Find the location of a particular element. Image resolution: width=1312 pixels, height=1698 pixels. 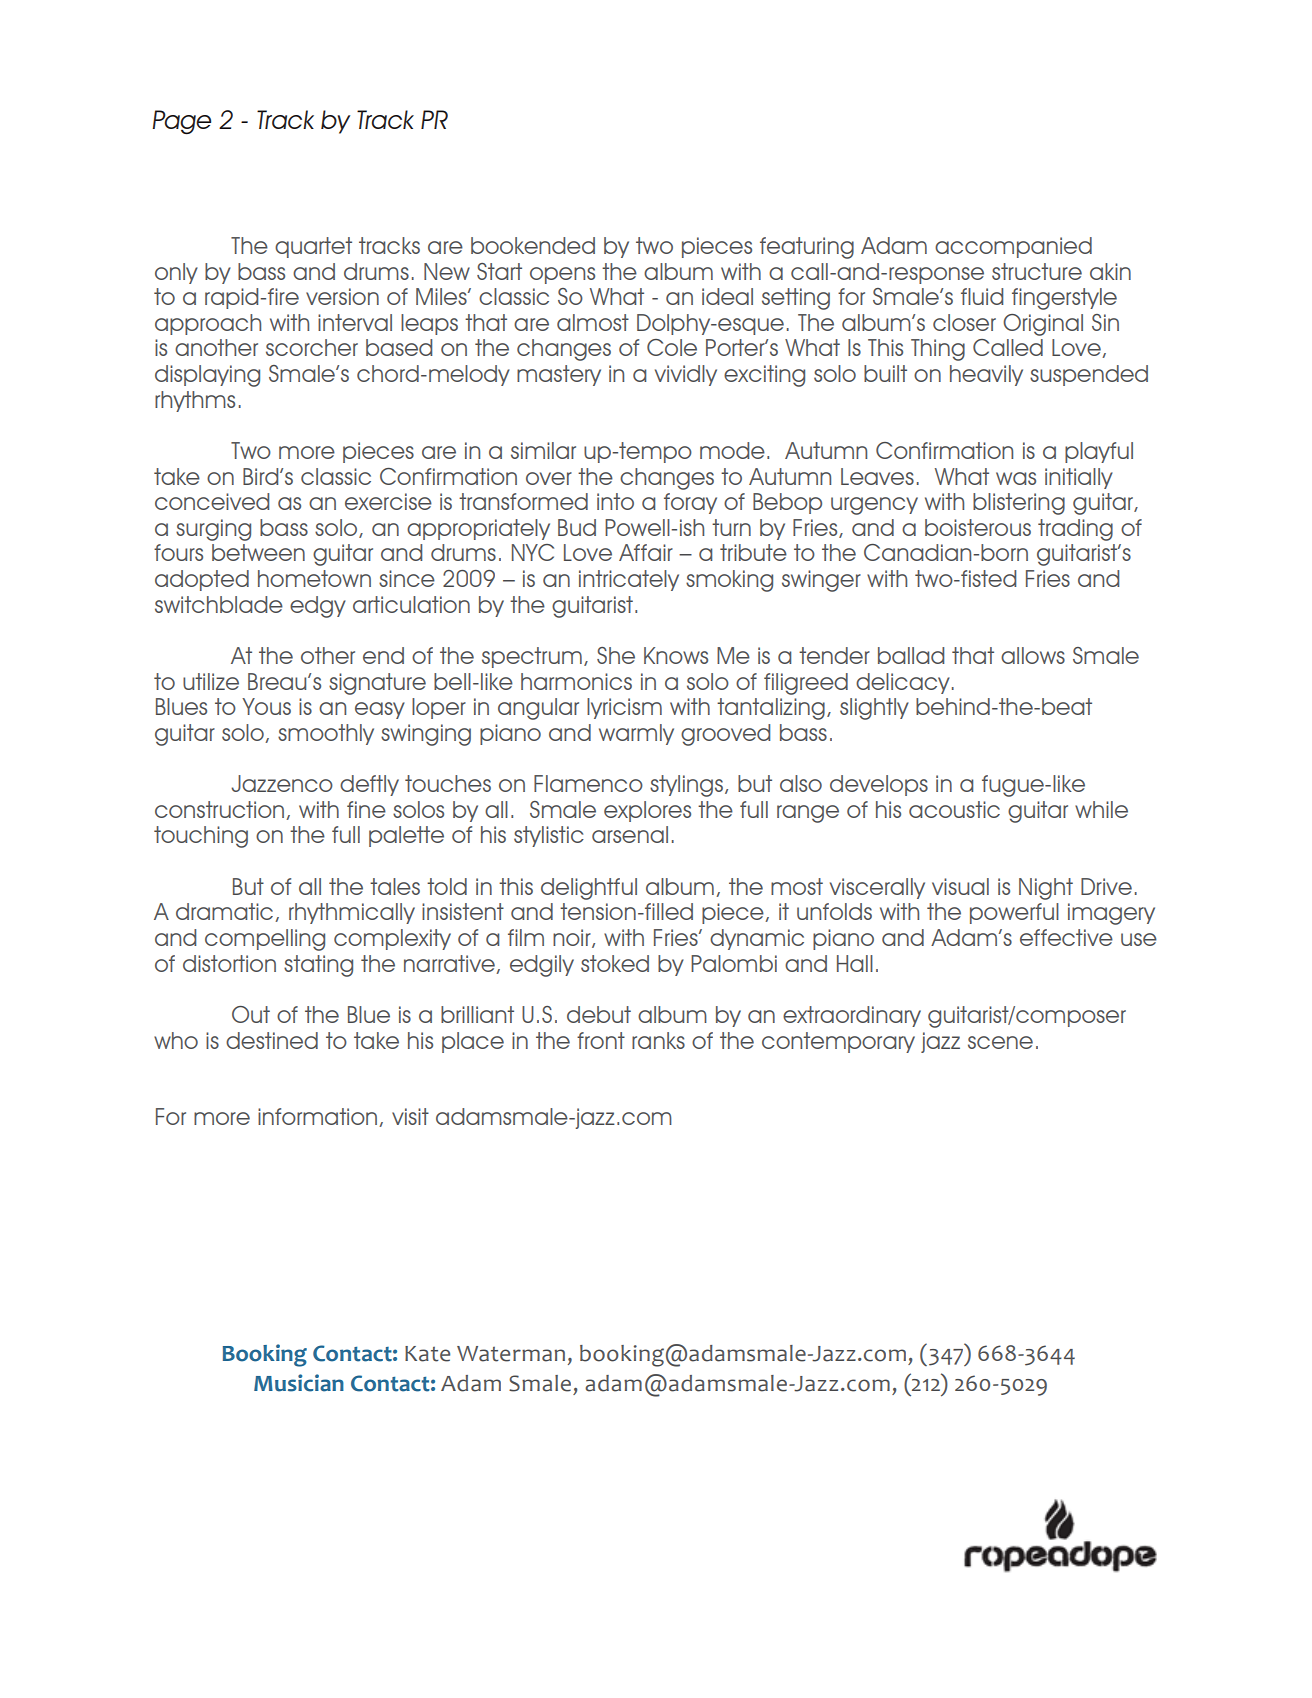

explores is located at coordinates (647, 811).
